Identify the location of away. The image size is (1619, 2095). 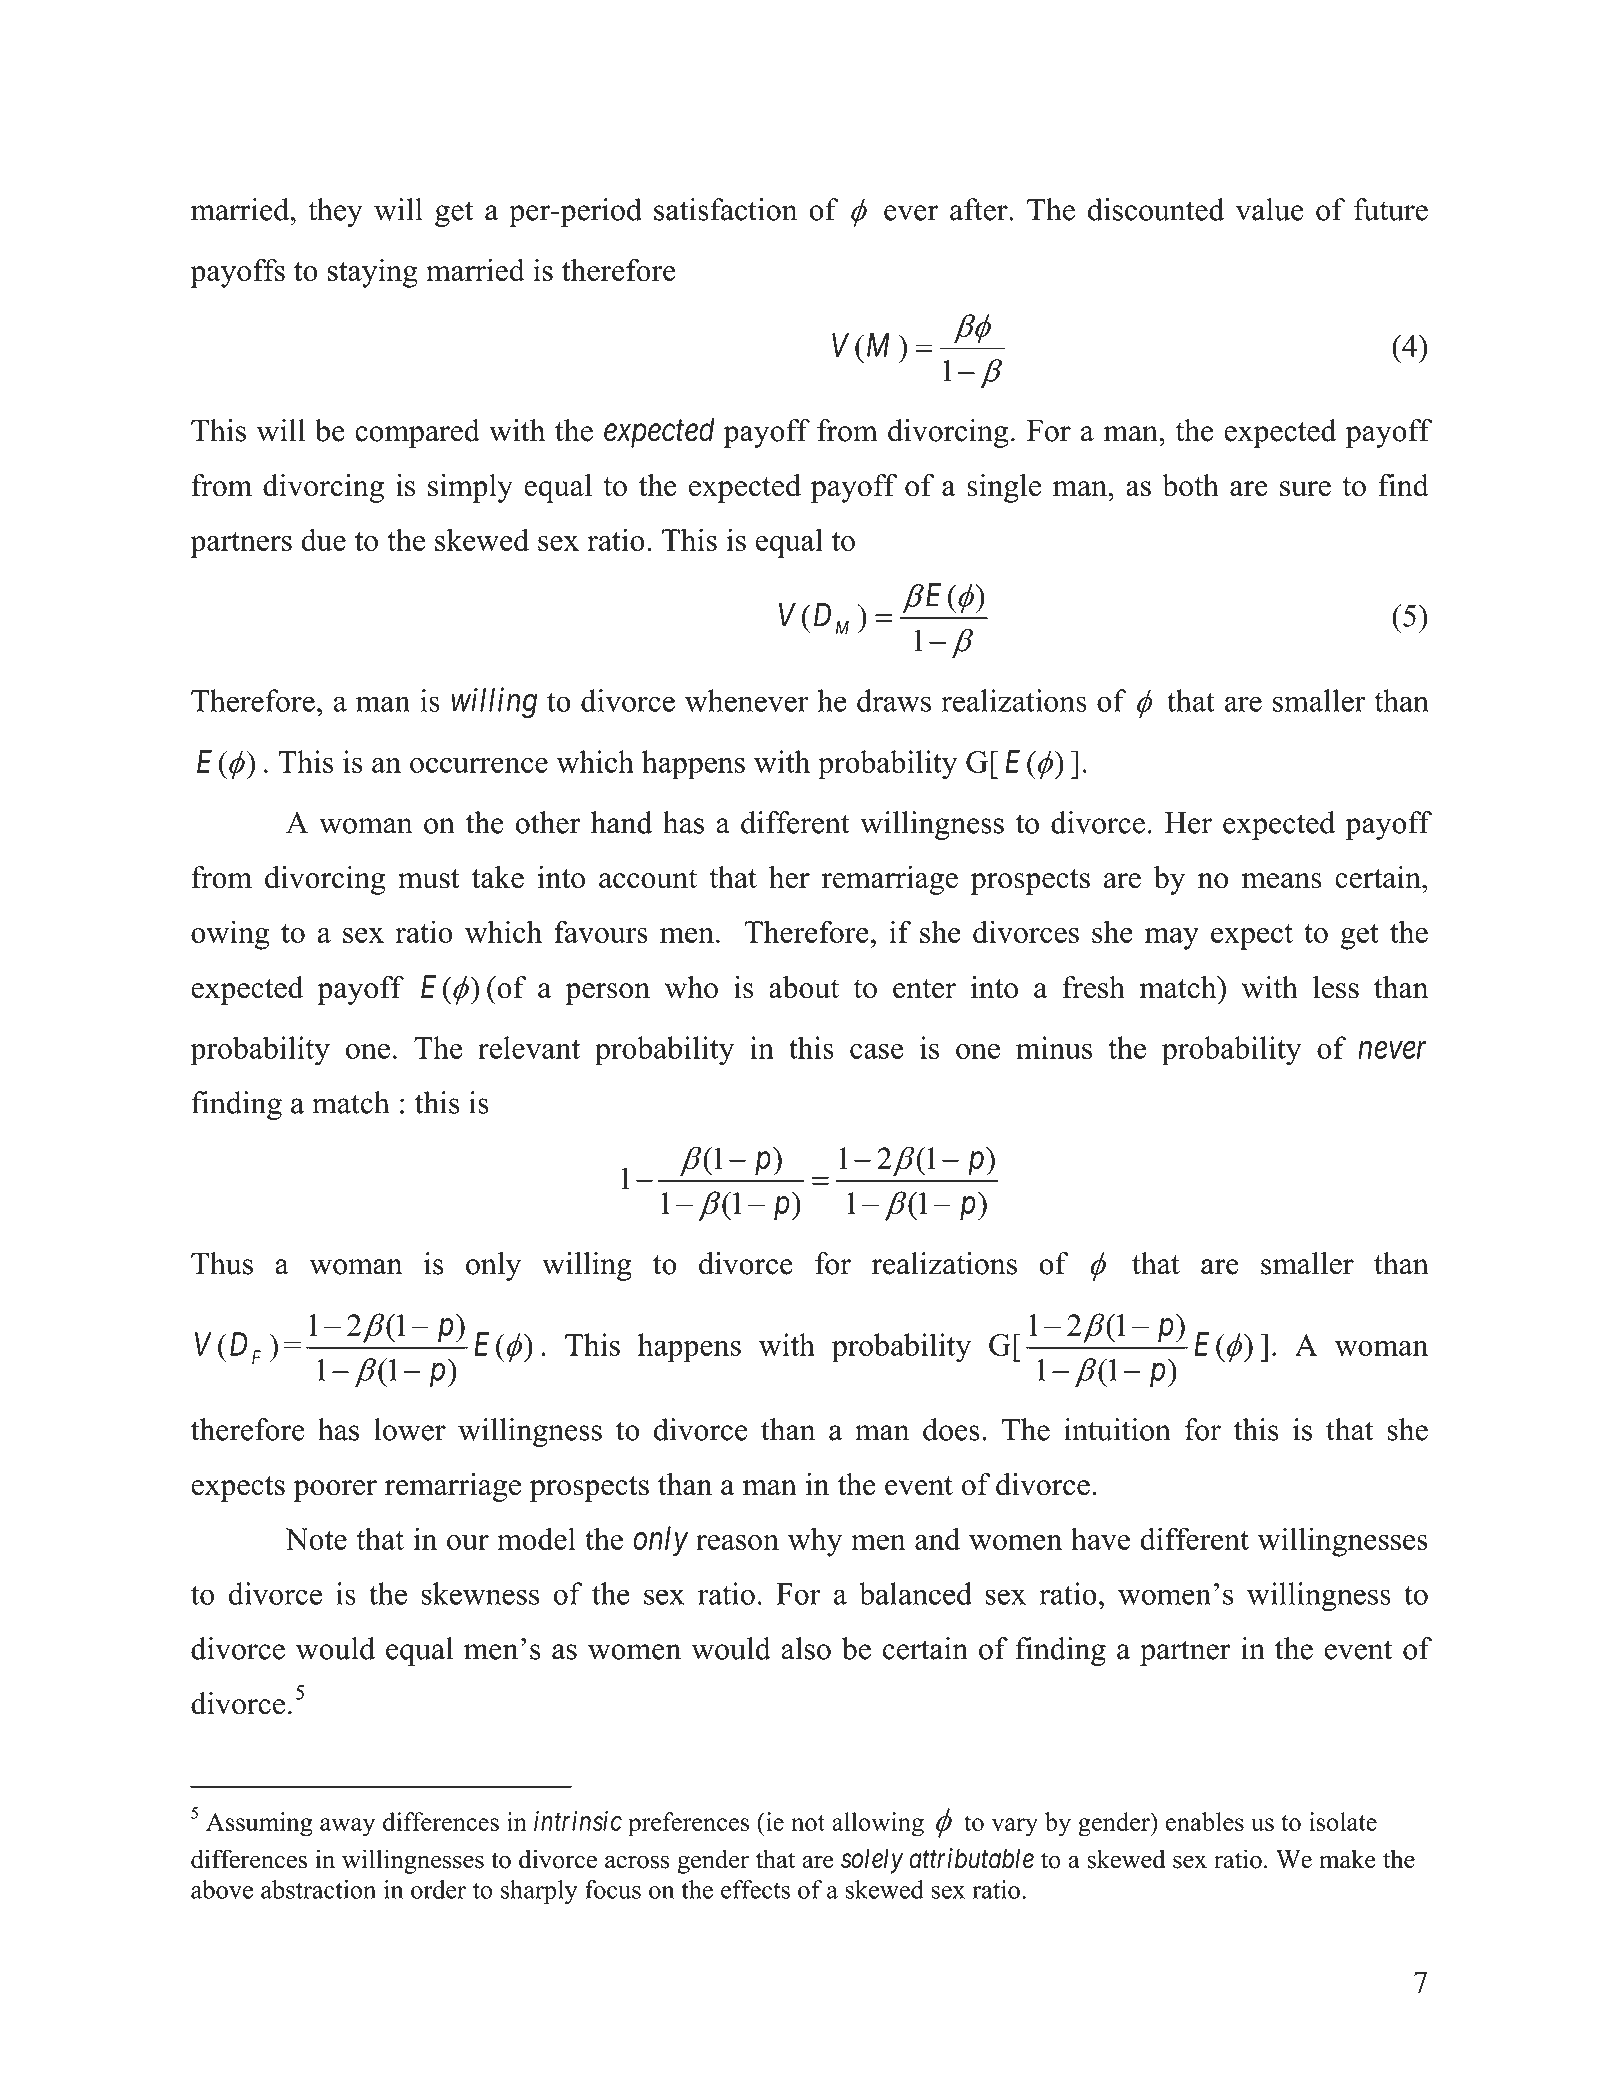
(347, 1827).
